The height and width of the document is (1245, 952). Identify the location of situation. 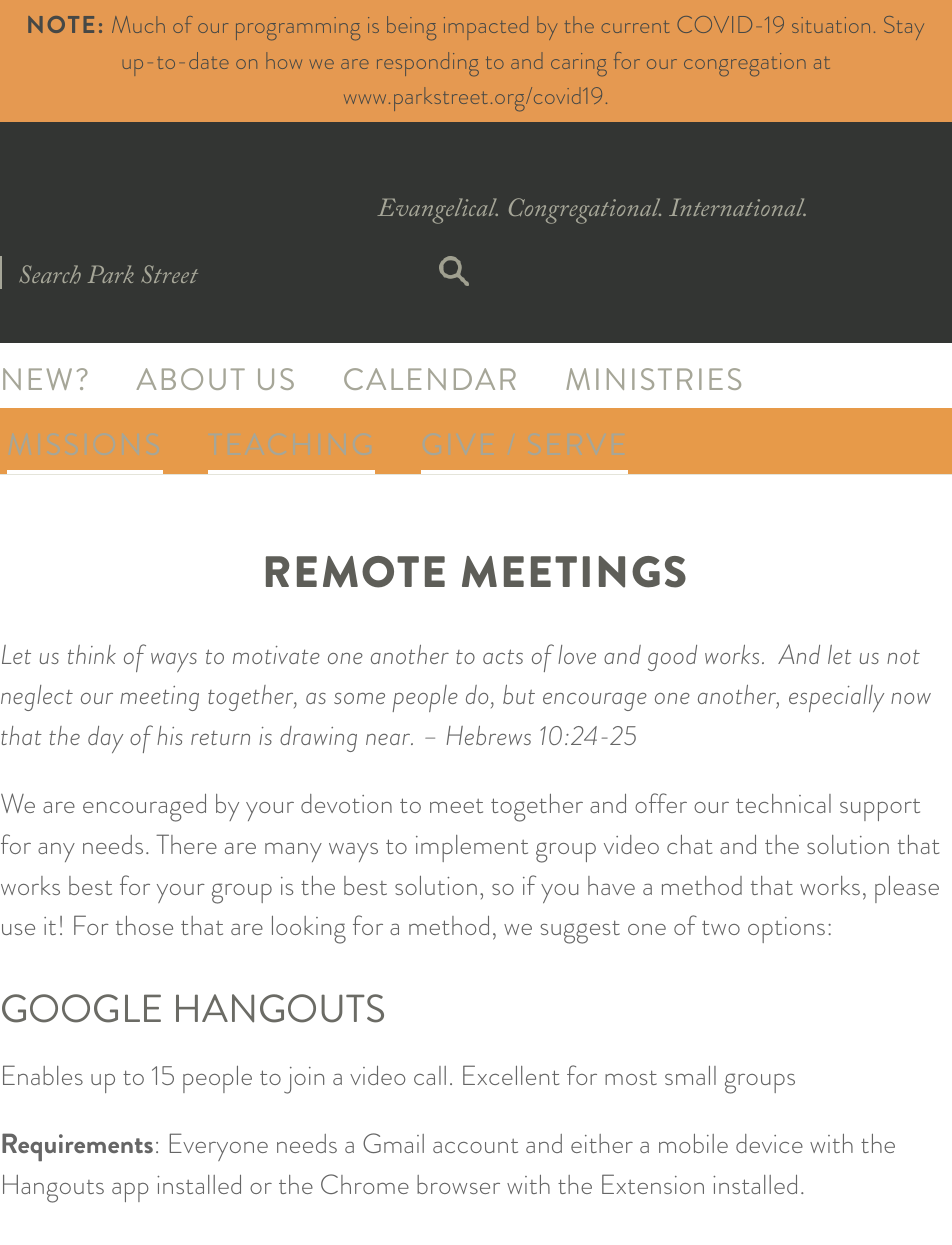
(831, 25).
